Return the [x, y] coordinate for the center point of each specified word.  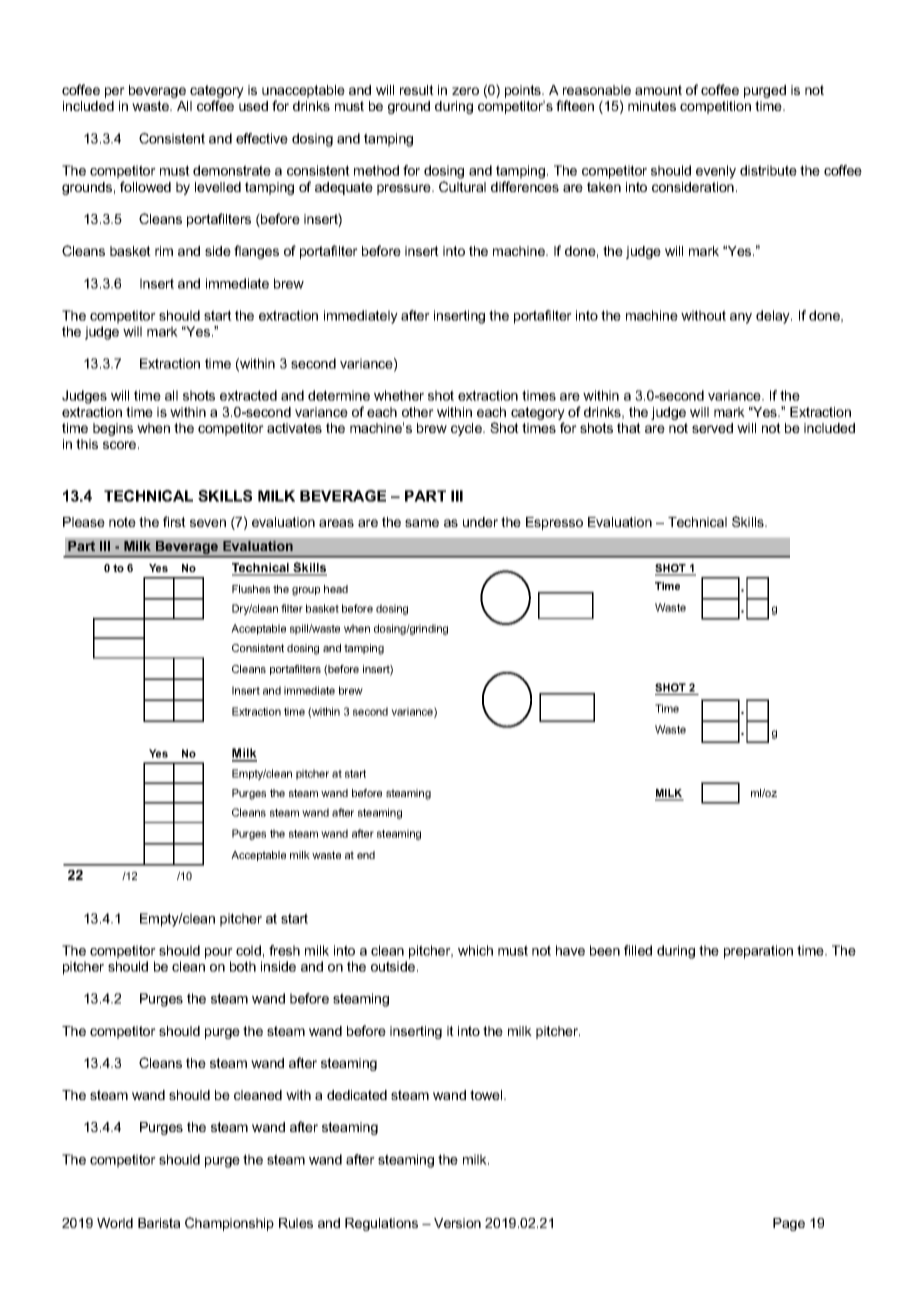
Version [457, 1223]
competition [715, 107]
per [115, 92]
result [417, 90]
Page [789, 1224]
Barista [159, 1223]
